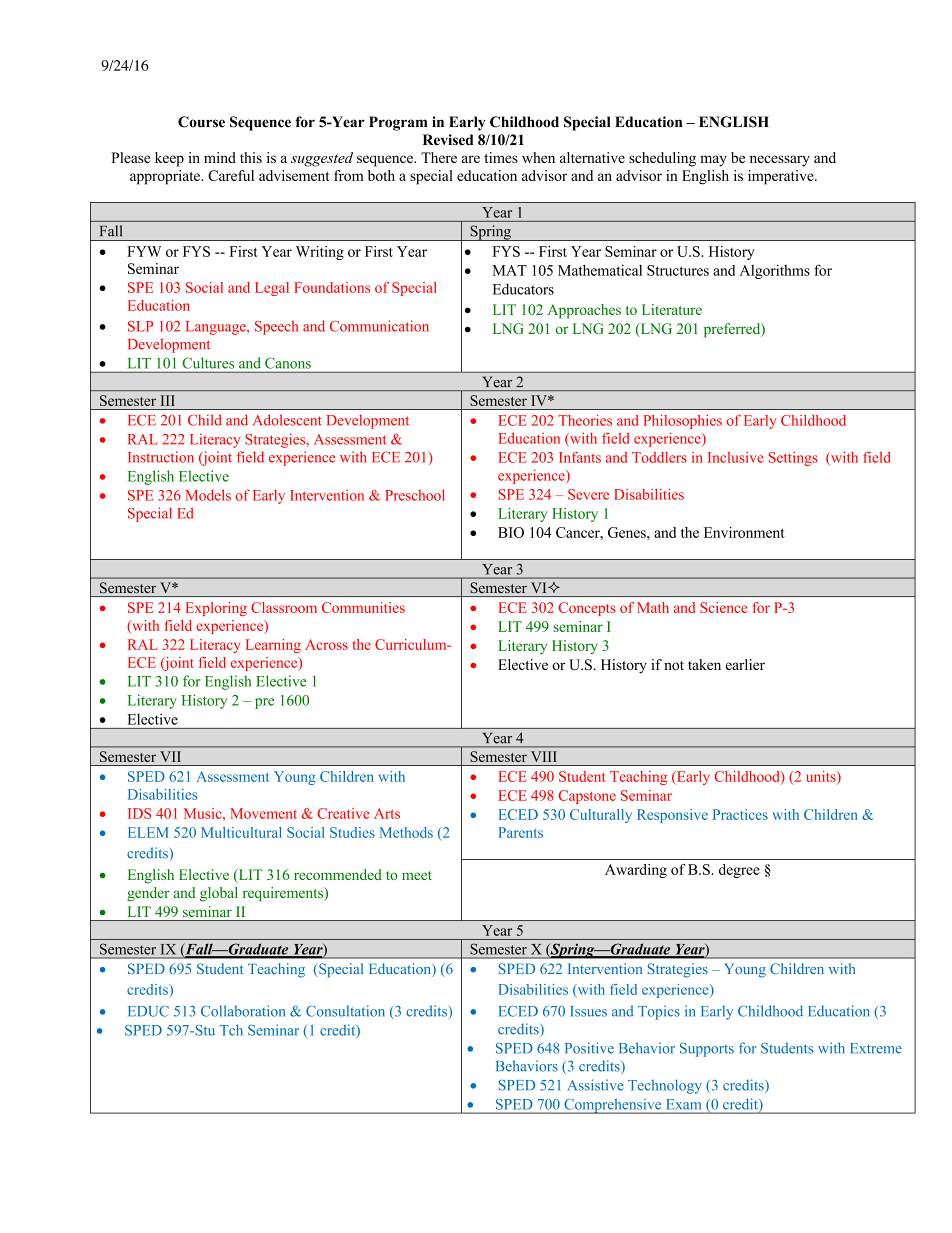  Describe the element at coordinates (231, 1030) in the page. I see `Tch` at that location.
